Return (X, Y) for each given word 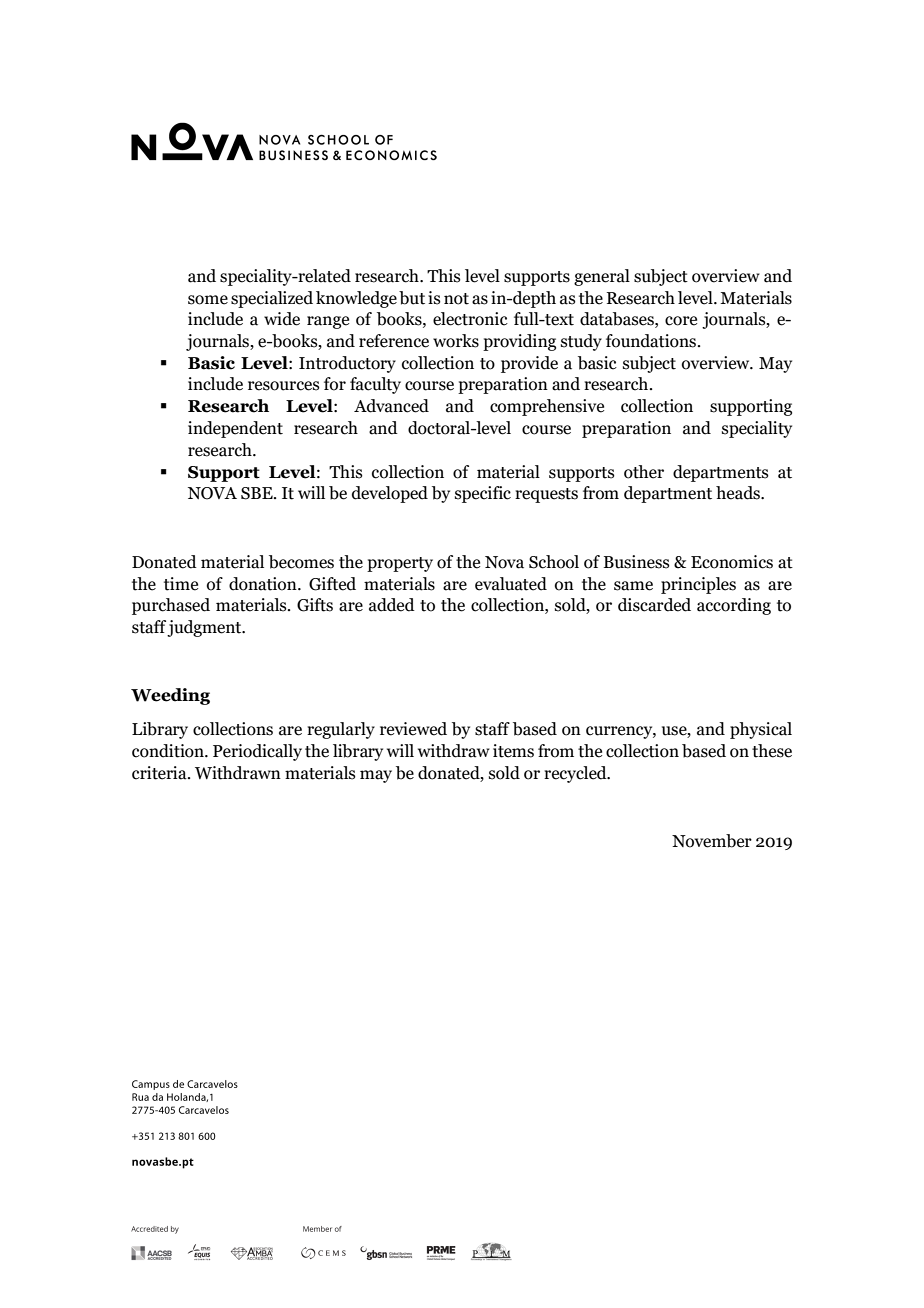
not (456, 299)
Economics (732, 562)
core (681, 321)
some (208, 300)
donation (264, 584)
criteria (160, 773)
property (400, 564)
